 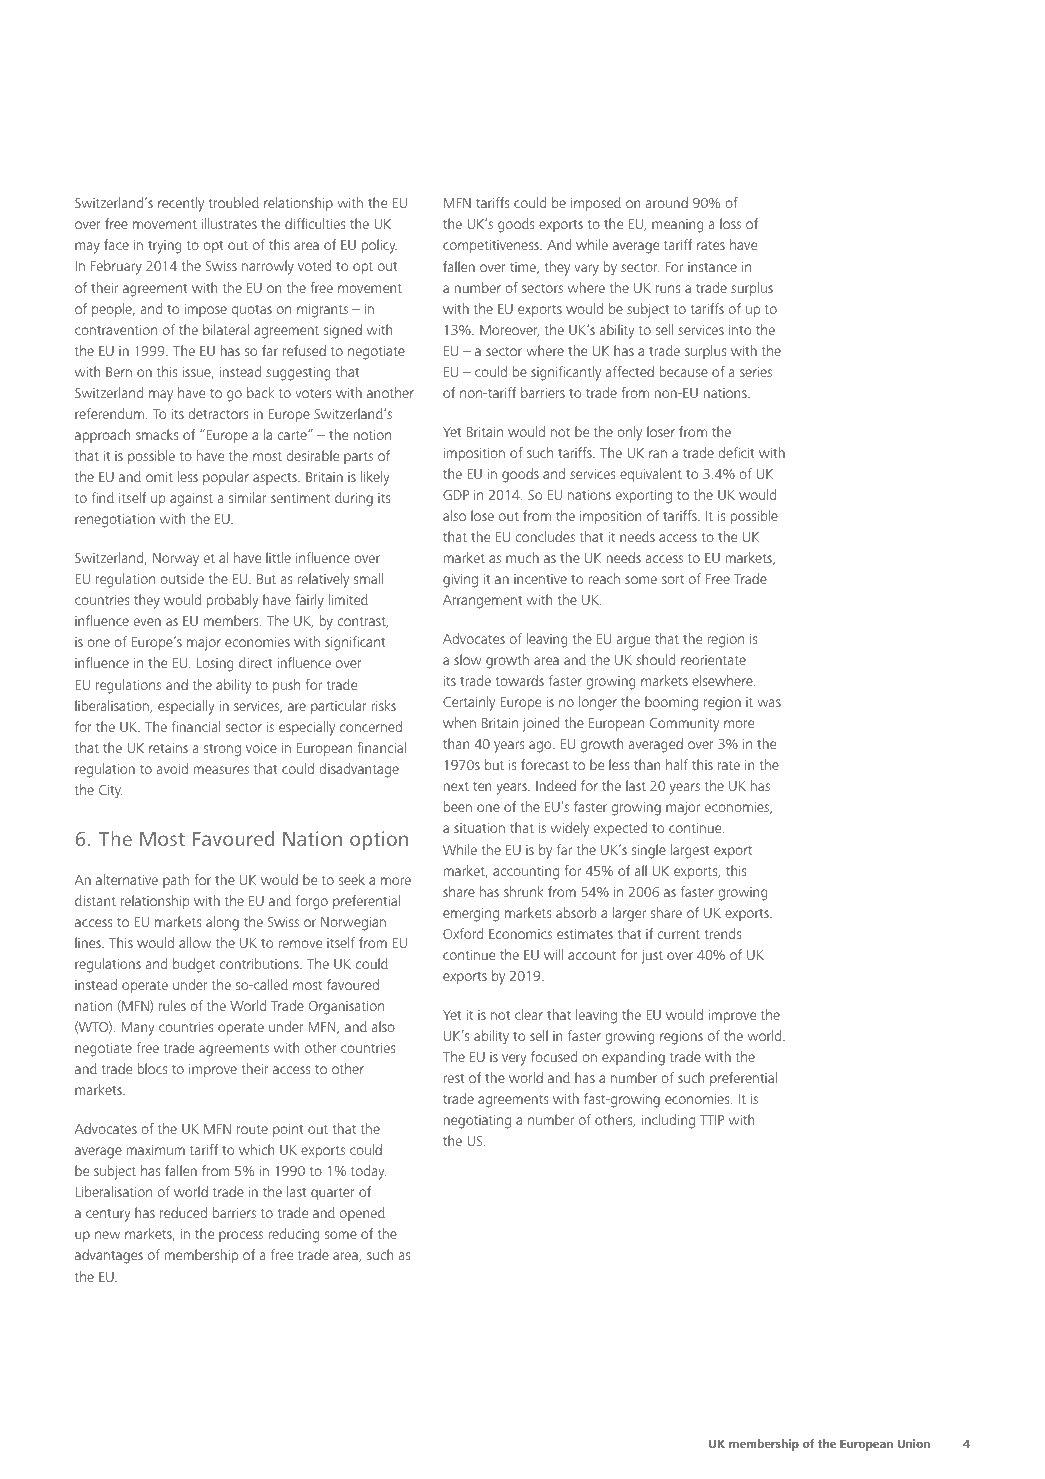 What do you see at coordinates (690, 851) in the screenshot?
I see `largest` at bounding box center [690, 851].
